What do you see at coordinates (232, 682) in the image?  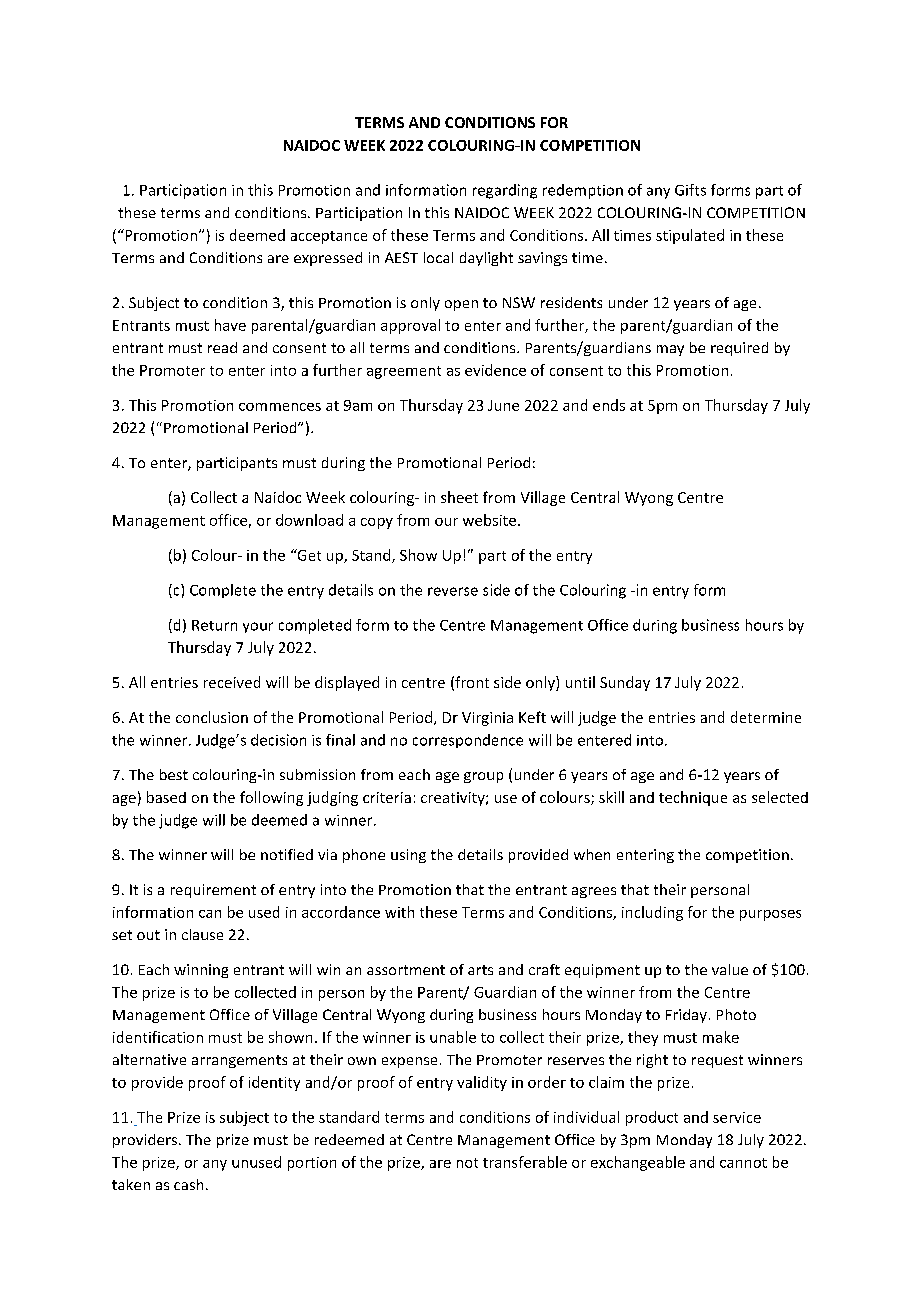 I see `received` at bounding box center [232, 682].
